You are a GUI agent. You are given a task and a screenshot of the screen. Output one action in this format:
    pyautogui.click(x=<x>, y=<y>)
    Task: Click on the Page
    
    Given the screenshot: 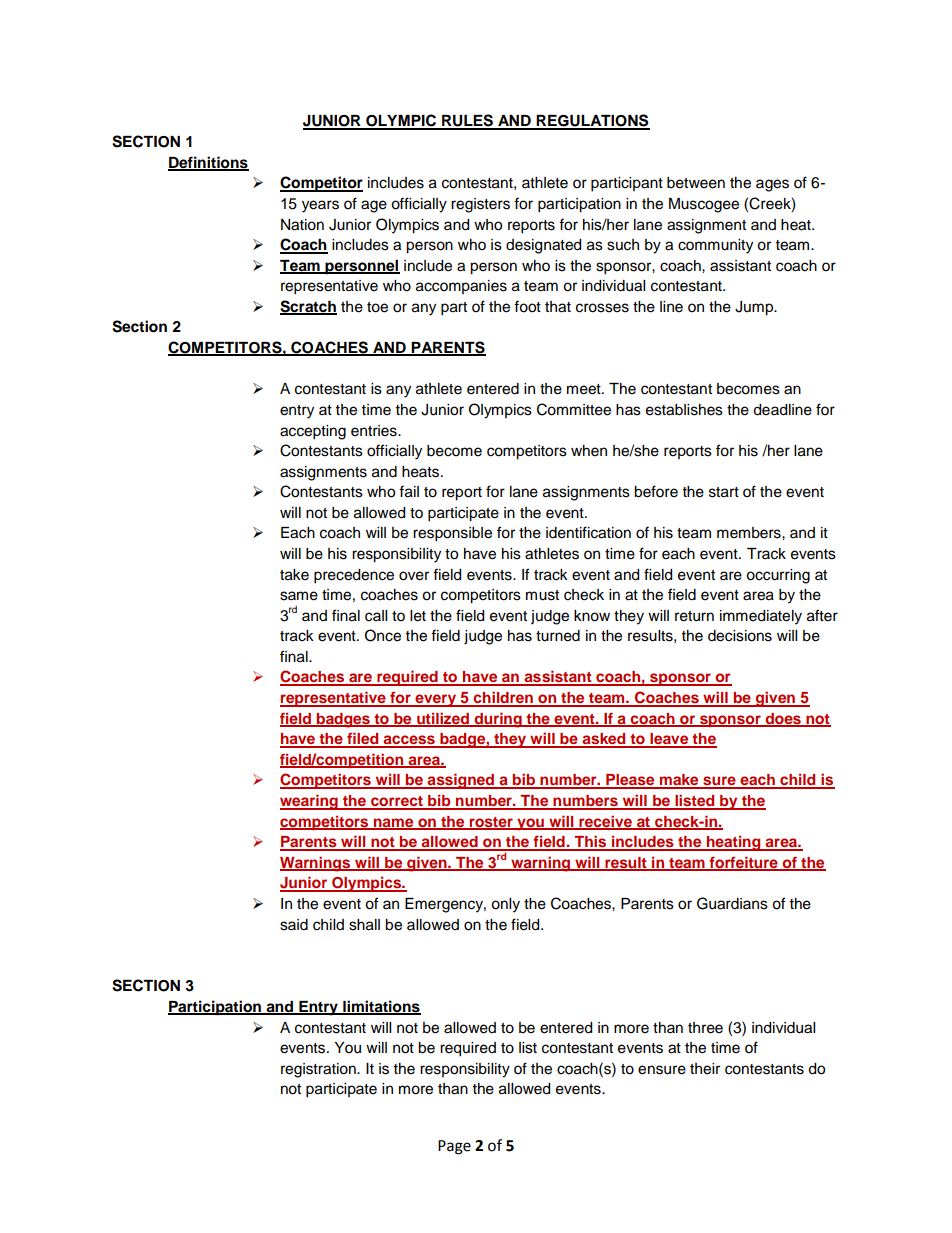 What is the action you would take?
    pyautogui.click(x=454, y=1147)
